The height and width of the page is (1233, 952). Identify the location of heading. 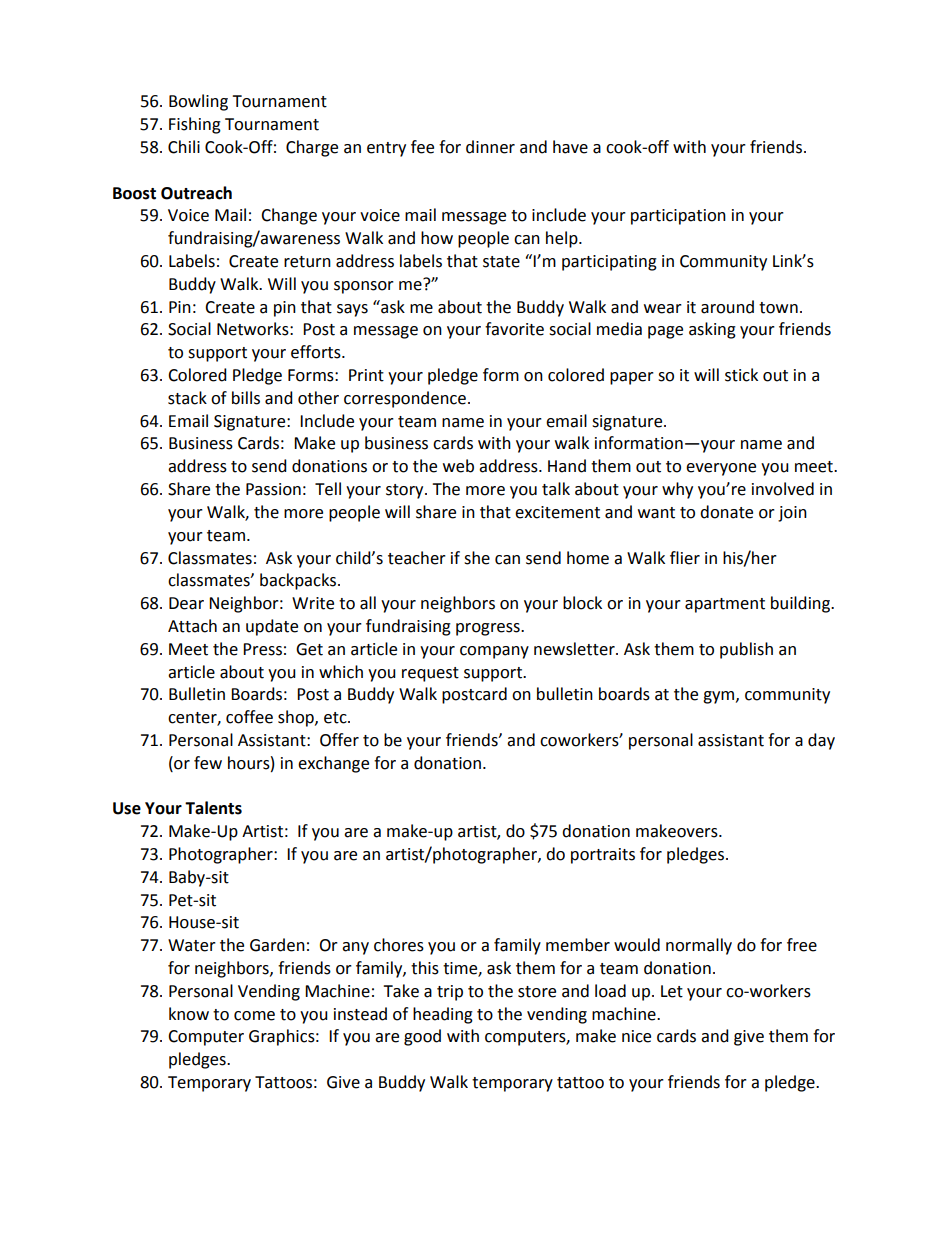
(443, 1015).
